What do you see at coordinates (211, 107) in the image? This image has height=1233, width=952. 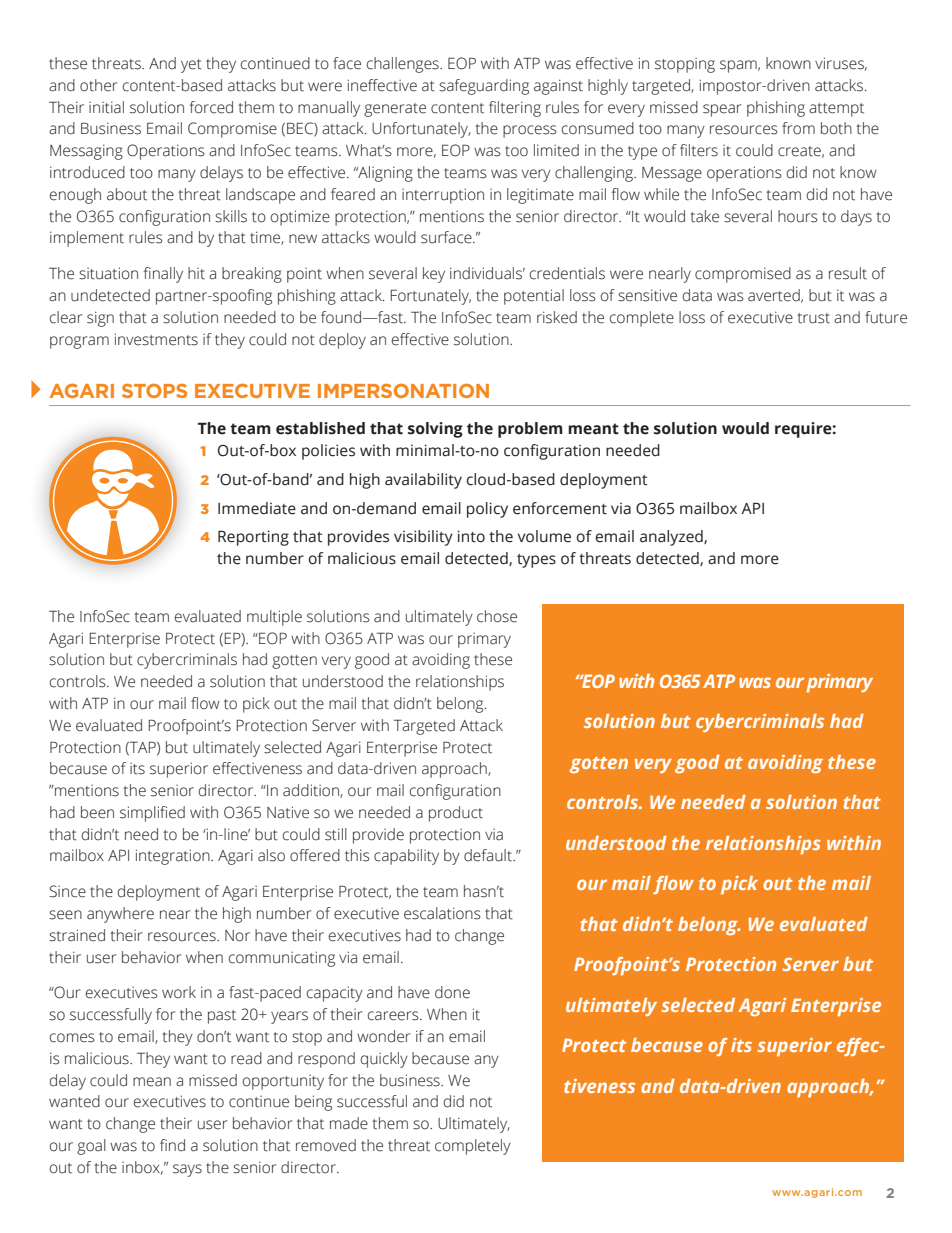 I see `forced` at bounding box center [211, 107].
